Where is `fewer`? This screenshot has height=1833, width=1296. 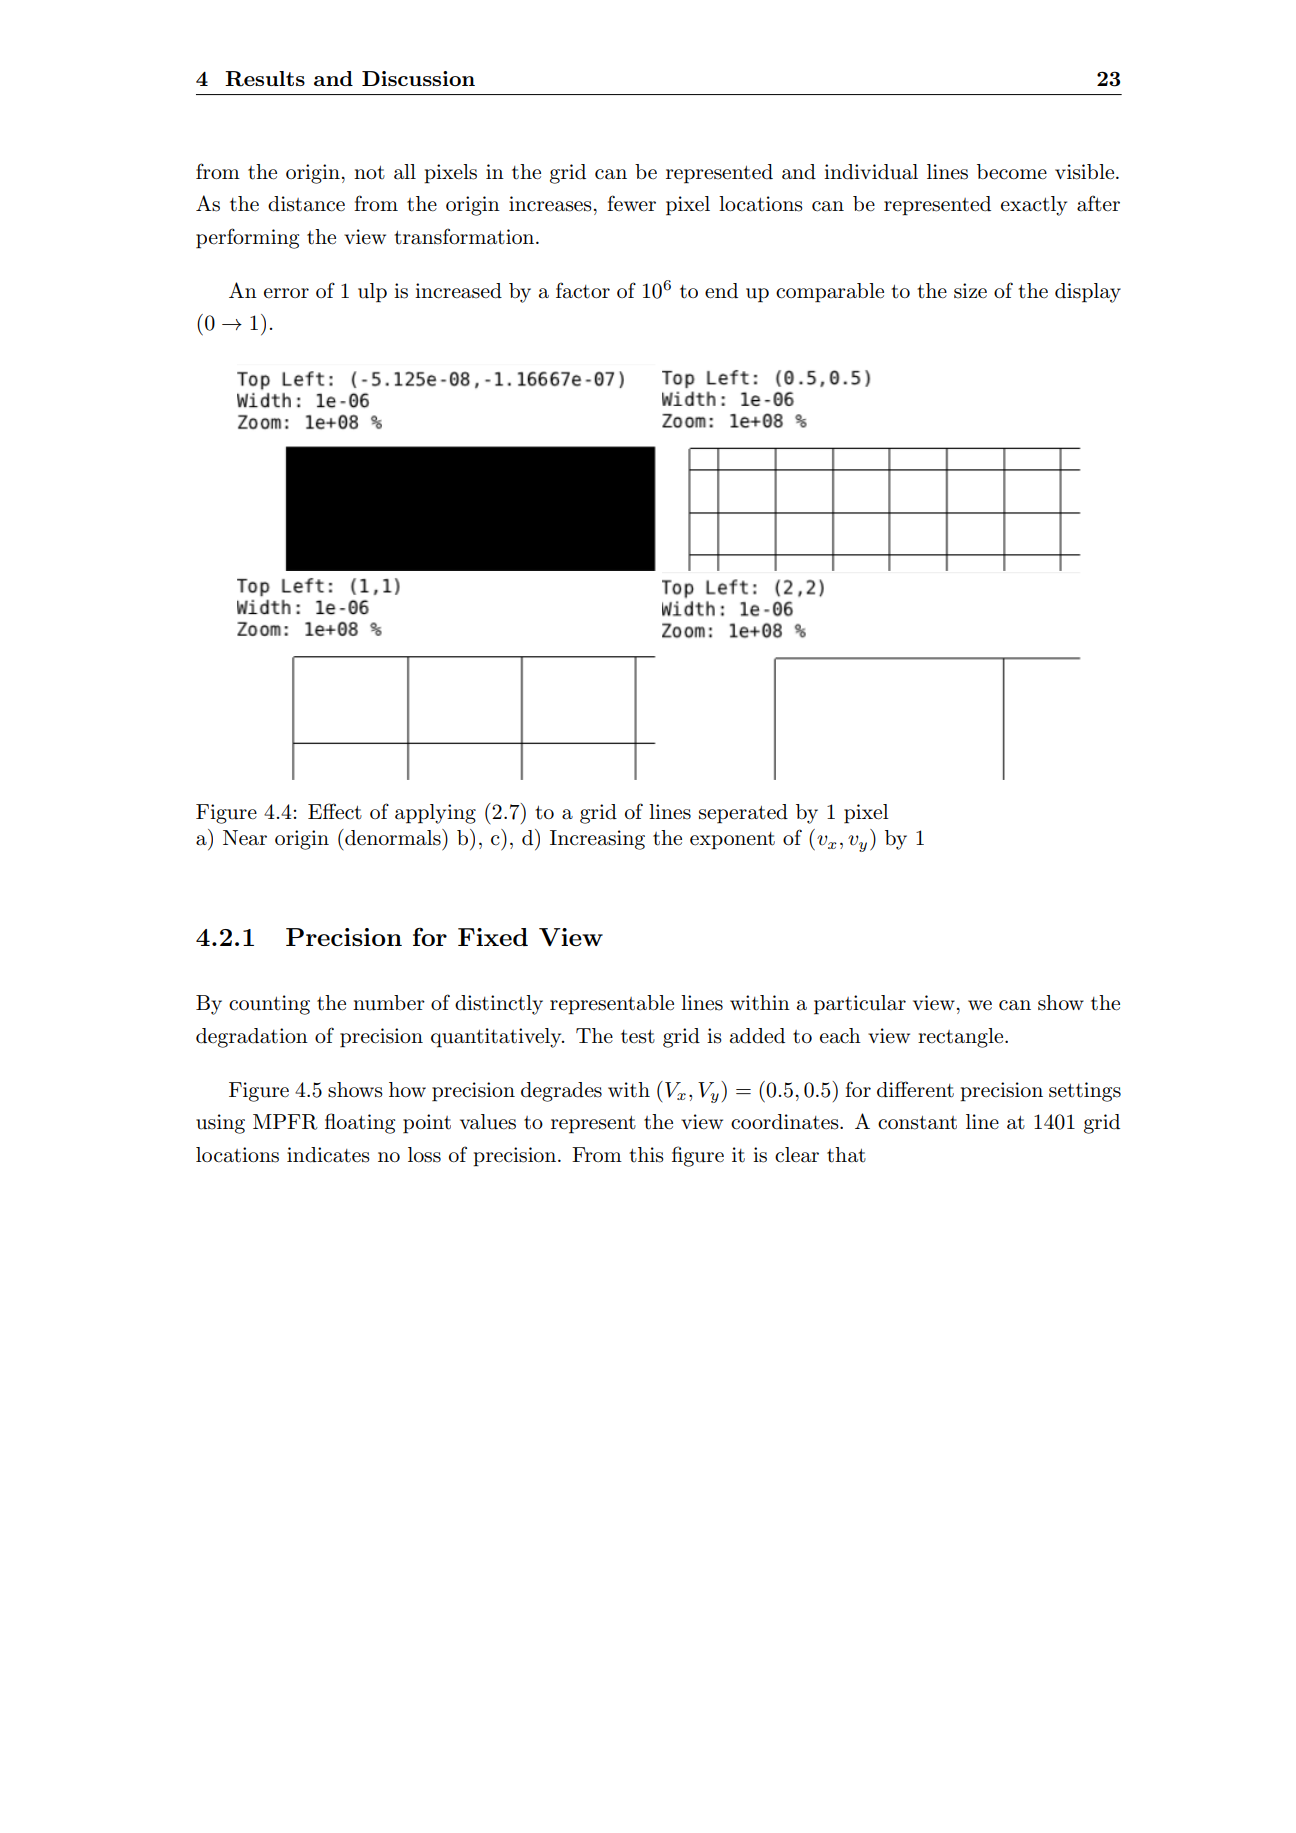
fewer is located at coordinates (631, 203).
